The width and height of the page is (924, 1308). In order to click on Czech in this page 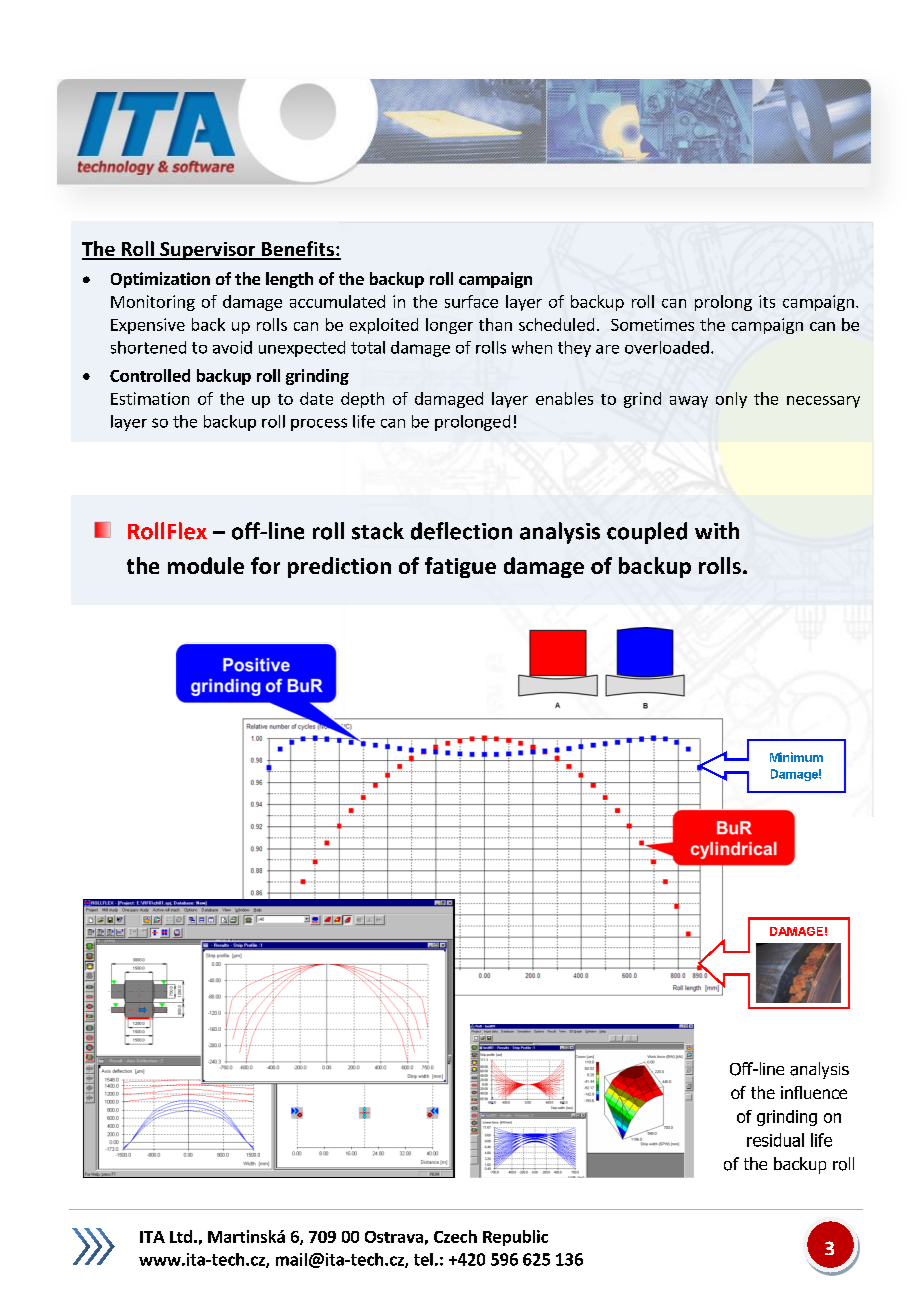, I will do `click(455, 1236)`.
